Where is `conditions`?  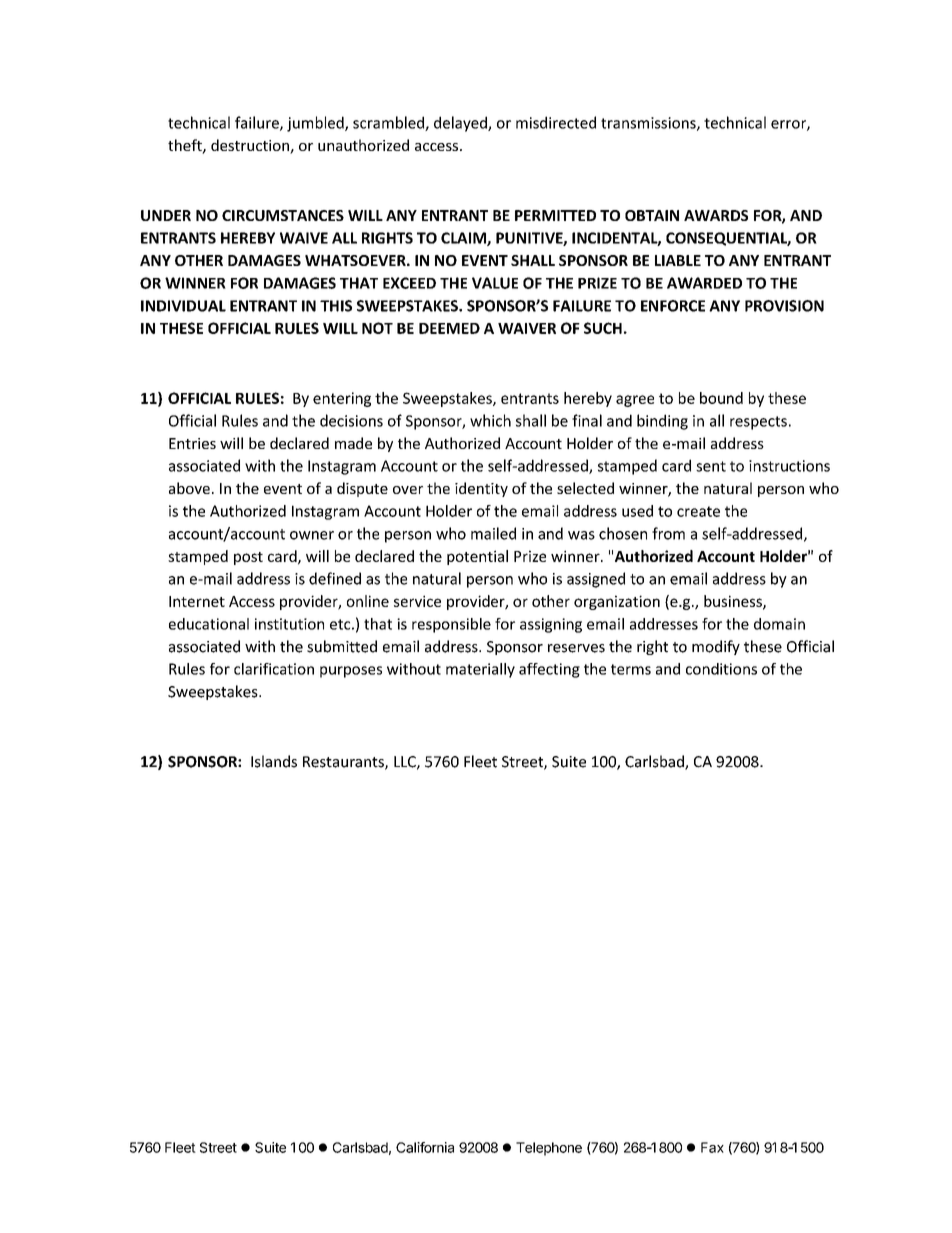
conditions is located at coordinates (721, 669).
